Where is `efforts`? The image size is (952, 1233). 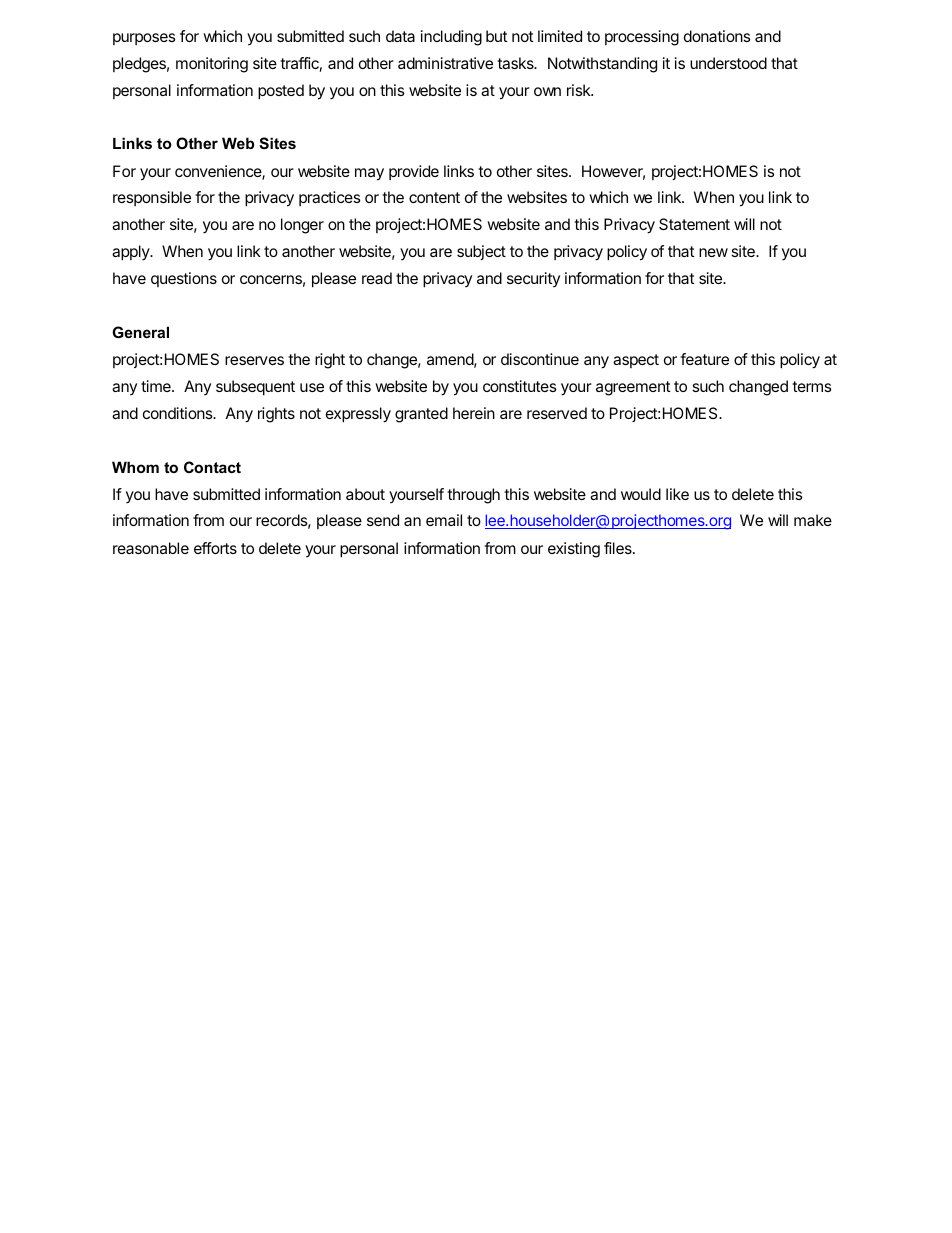 efforts is located at coordinates (215, 548).
